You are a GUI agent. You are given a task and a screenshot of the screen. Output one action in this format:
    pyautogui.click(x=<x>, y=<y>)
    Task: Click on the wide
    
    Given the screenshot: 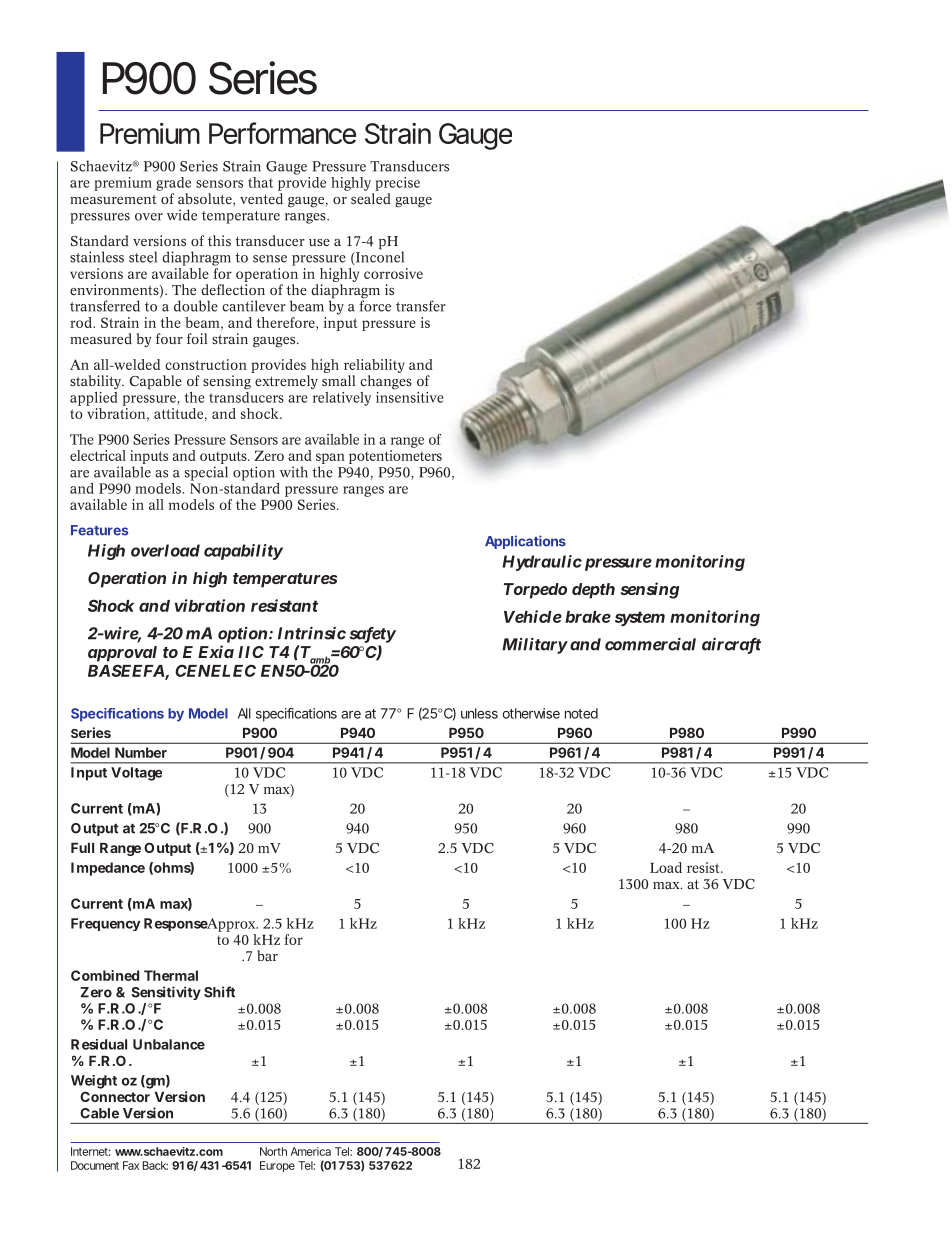 What is the action you would take?
    pyautogui.click(x=182, y=215)
